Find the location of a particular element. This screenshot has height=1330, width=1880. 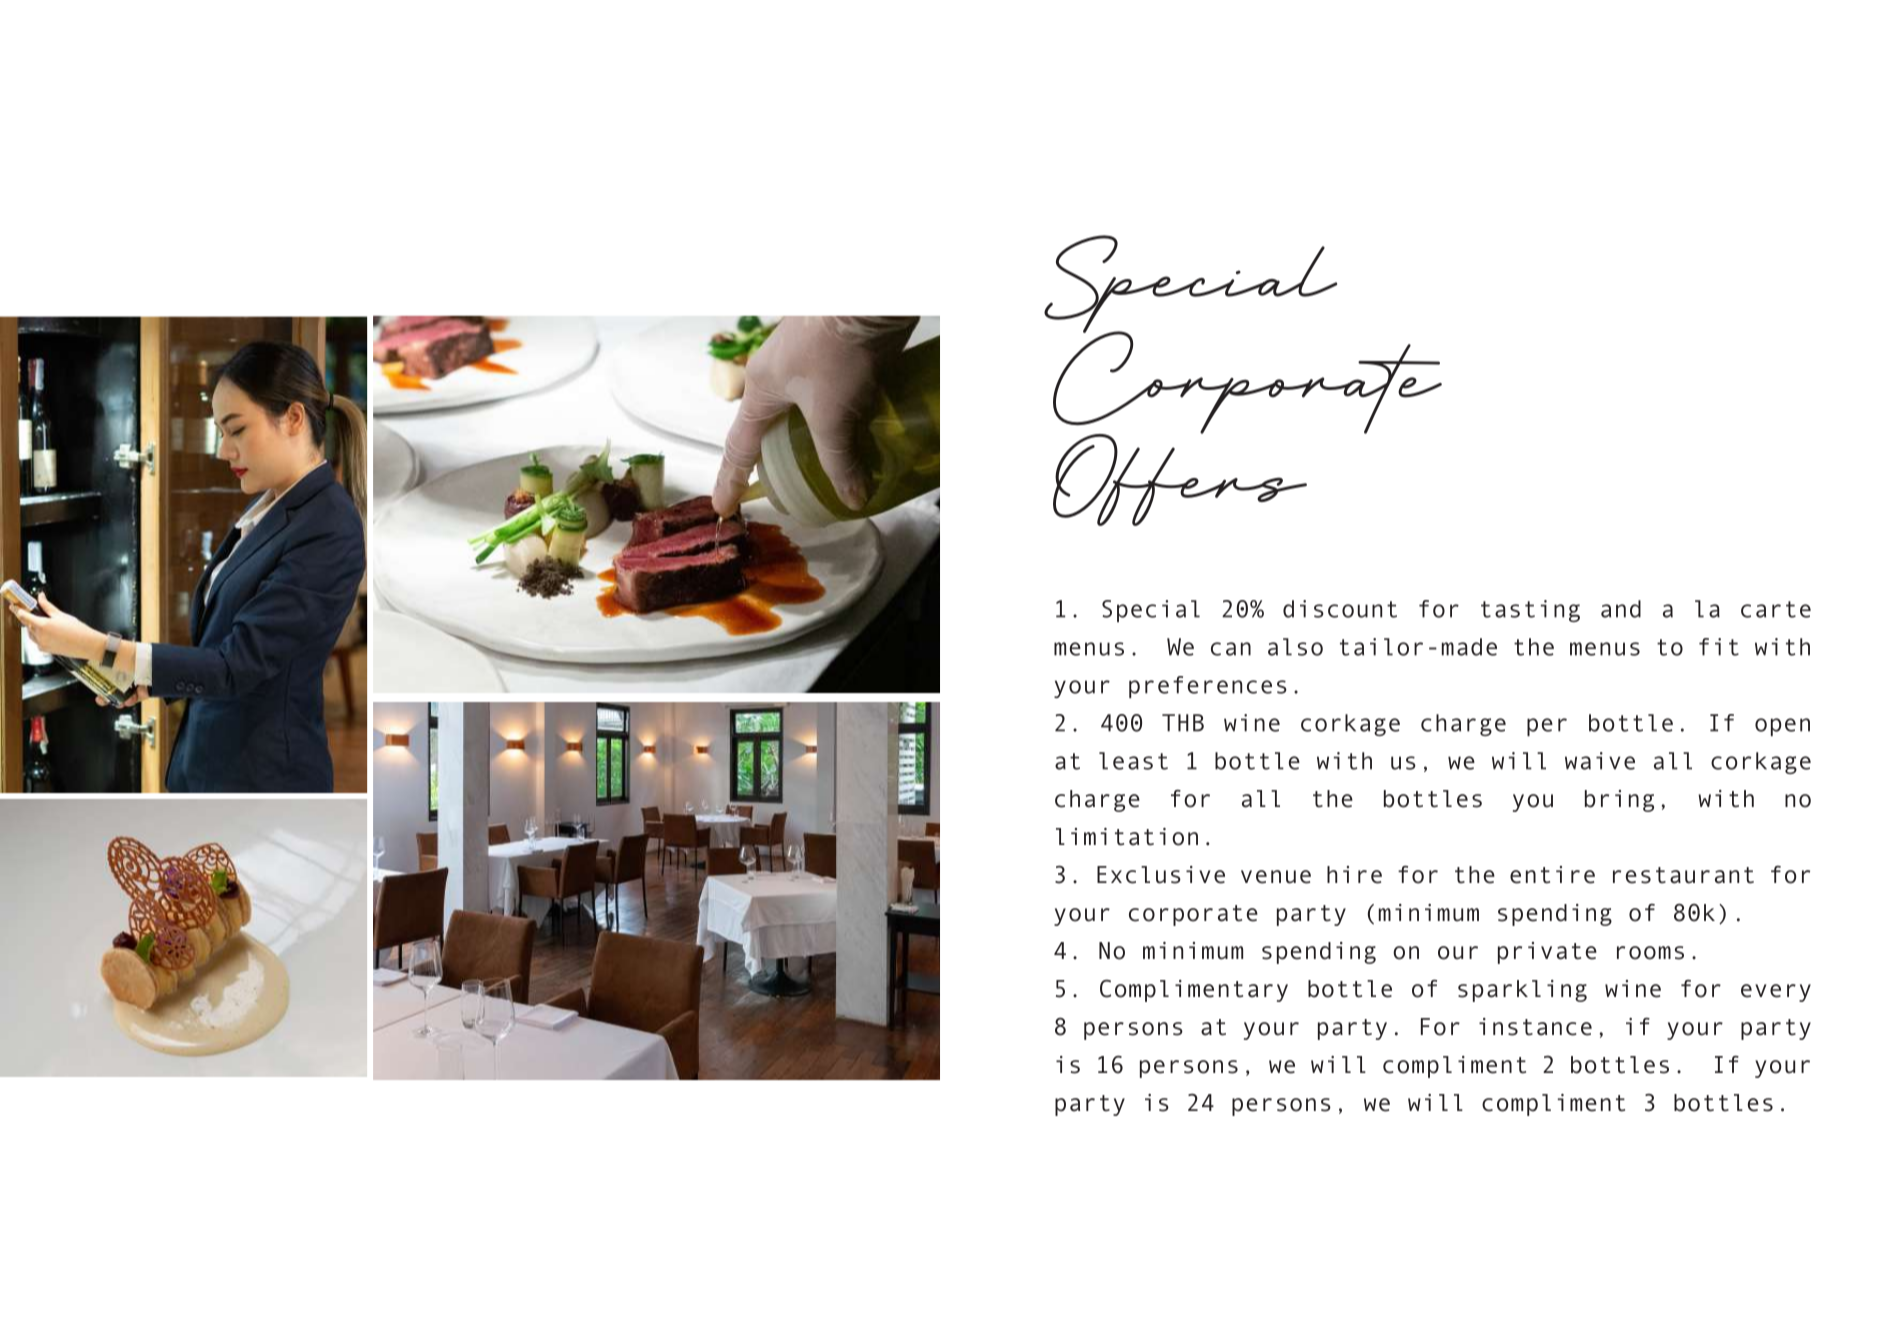

discount is located at coordinates (1340, 609).
